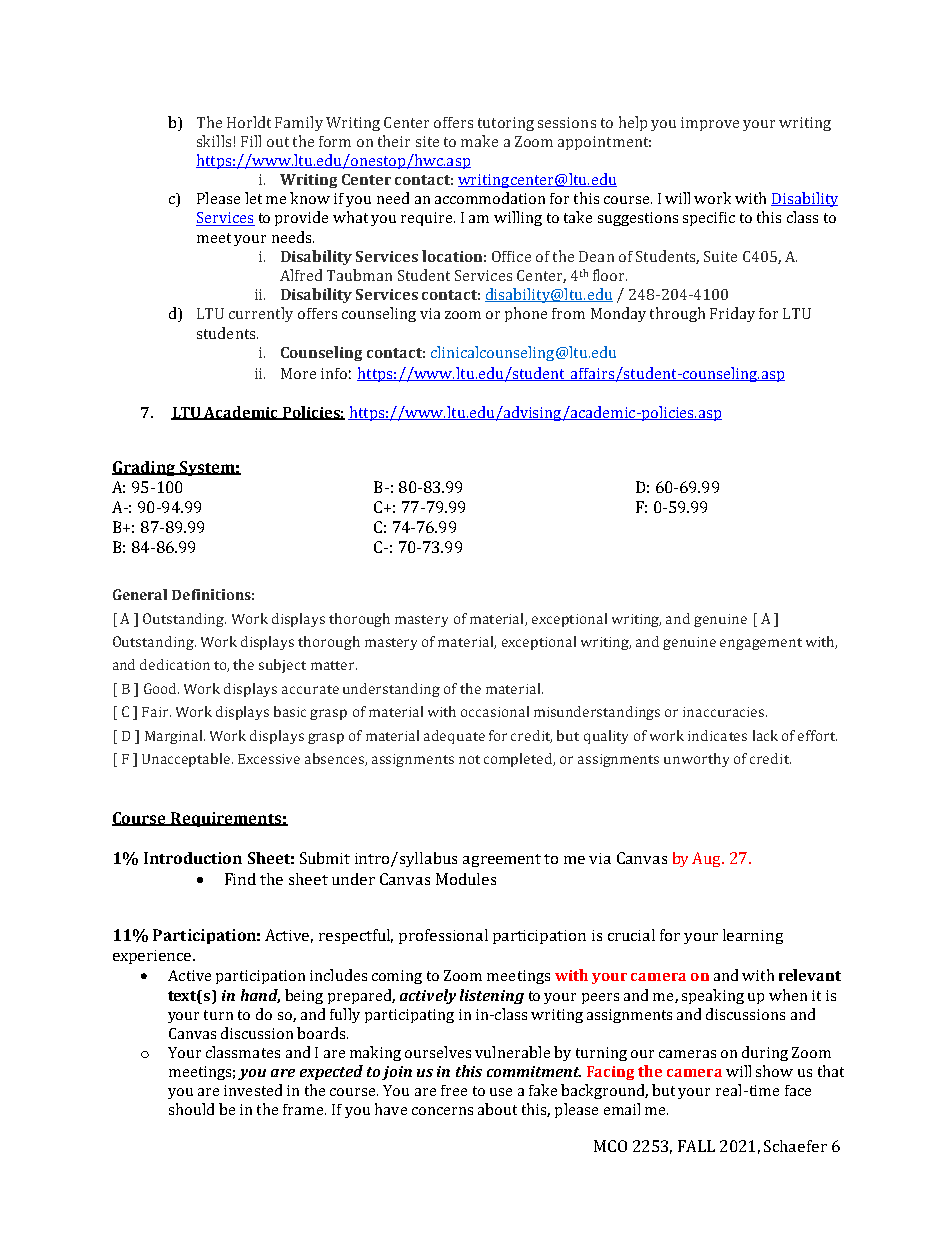 The width and height of the screenshot is (952, 1233). I want to click on engagement, so click(761, 644).
